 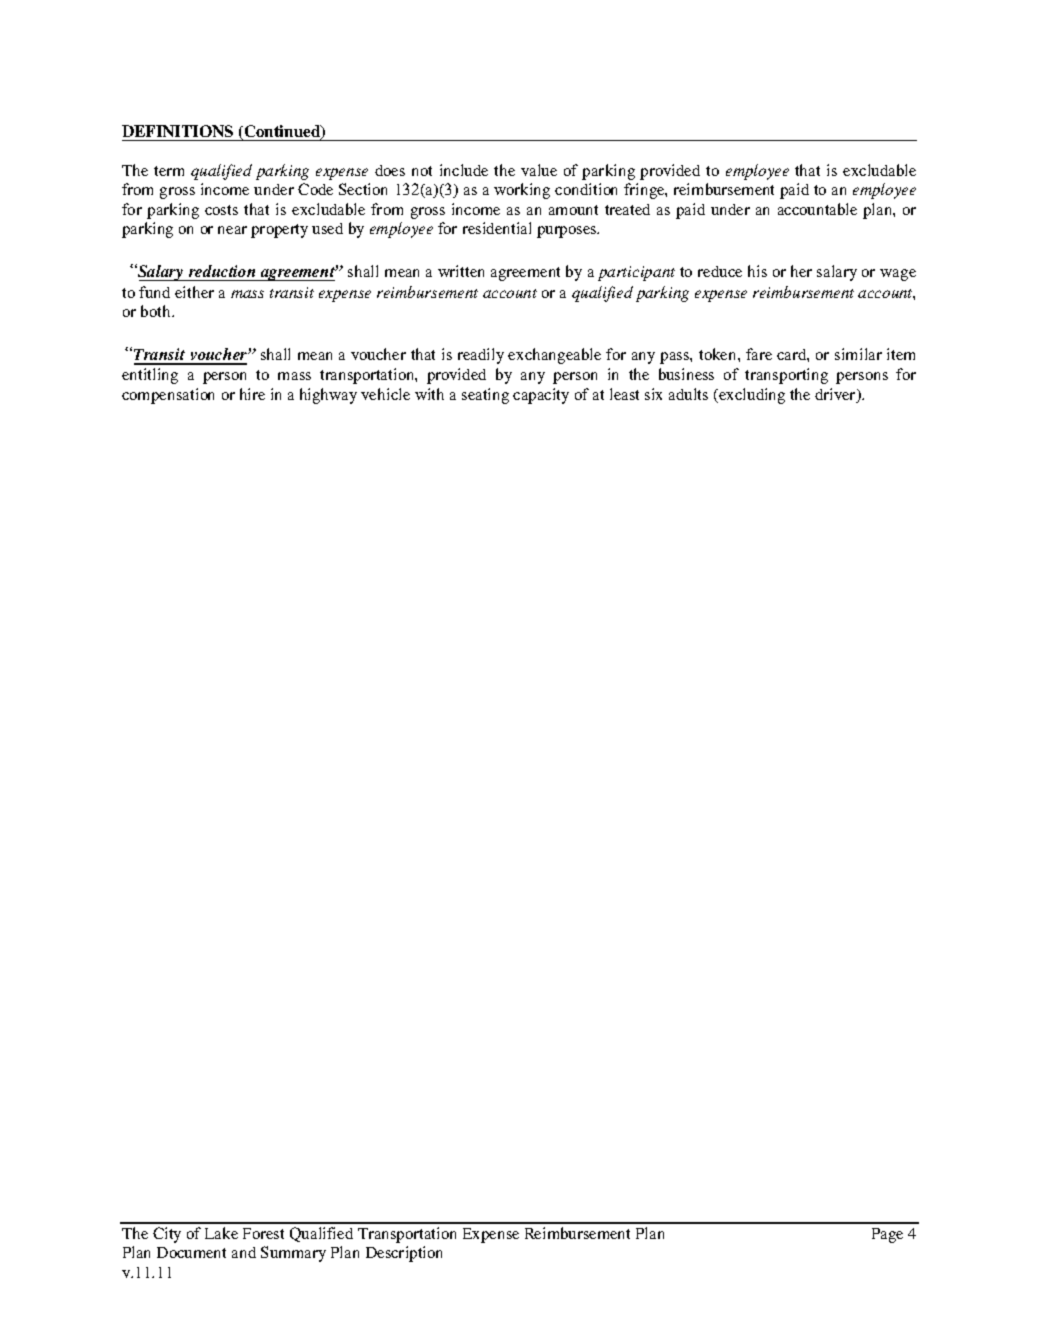 What do you see at coordinates (539, 170) in the screenshot?
I see `value` at bounding box center [539, 170].
